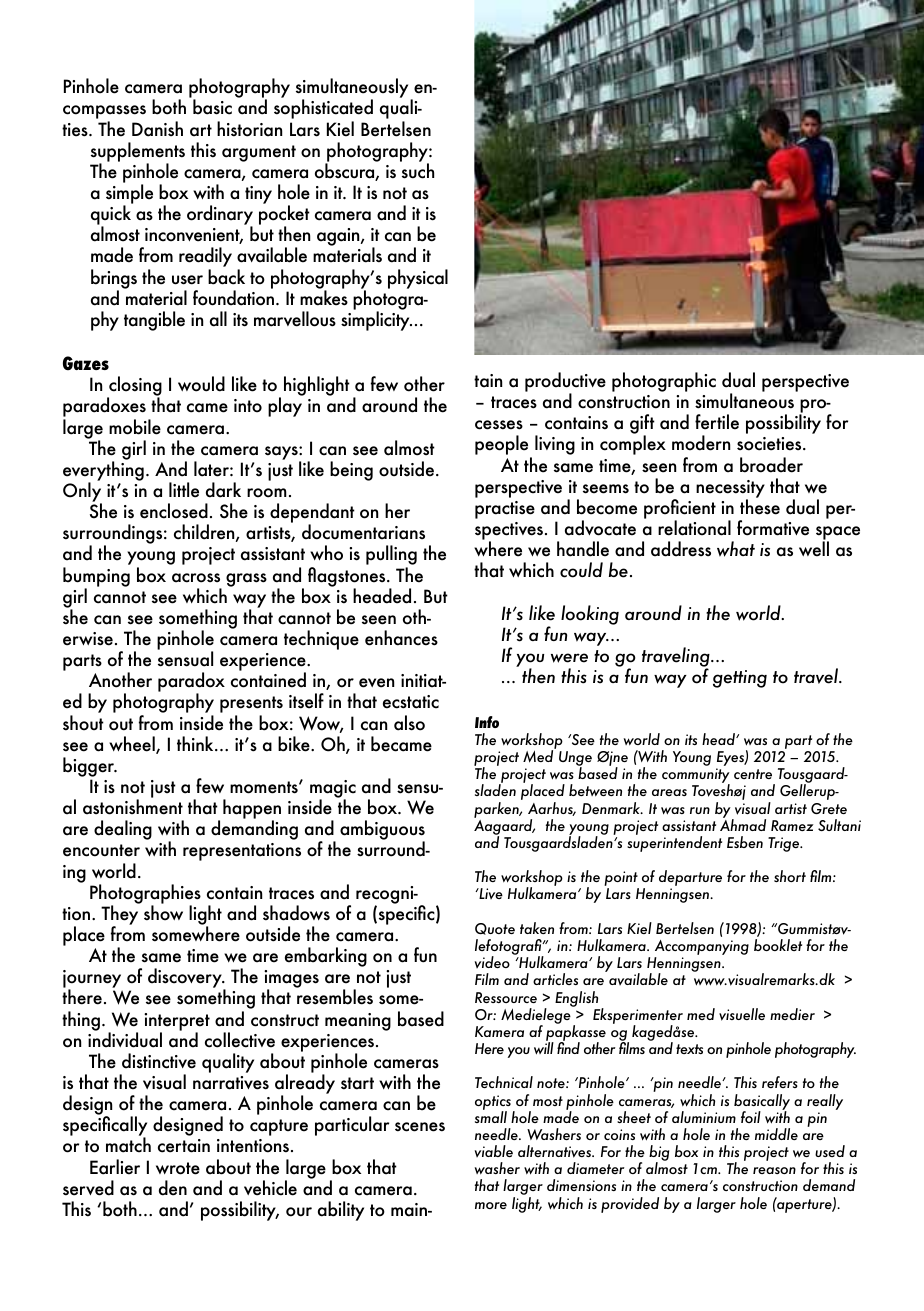 Image resolution: width=924 pixels, height=1311 pixels. Describe the element at coordinates (178, 1168) in the screenshot. I see `wrote` at that location.
